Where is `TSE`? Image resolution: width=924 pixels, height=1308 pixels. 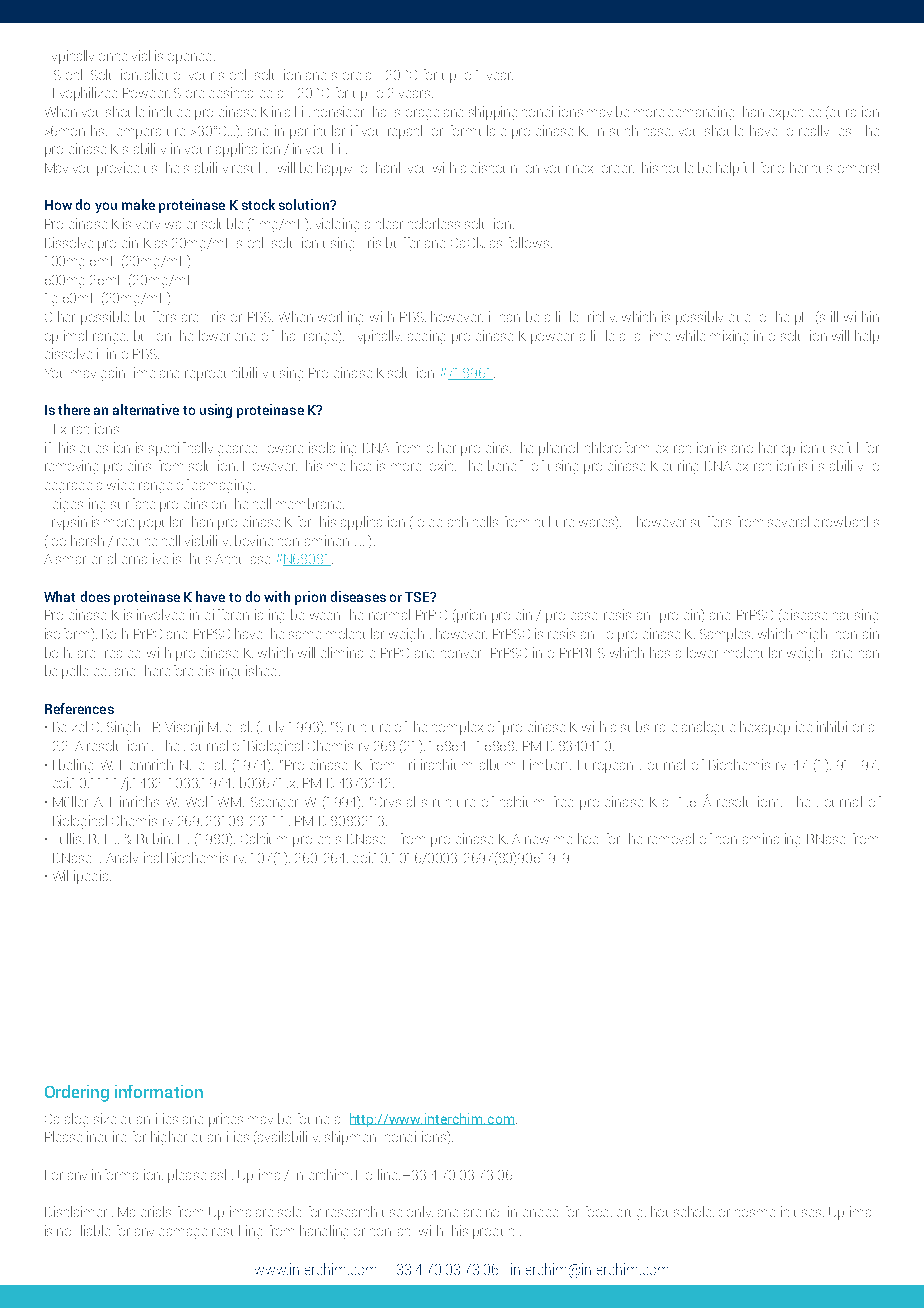 TSE is located at coordinates (418, 597).
